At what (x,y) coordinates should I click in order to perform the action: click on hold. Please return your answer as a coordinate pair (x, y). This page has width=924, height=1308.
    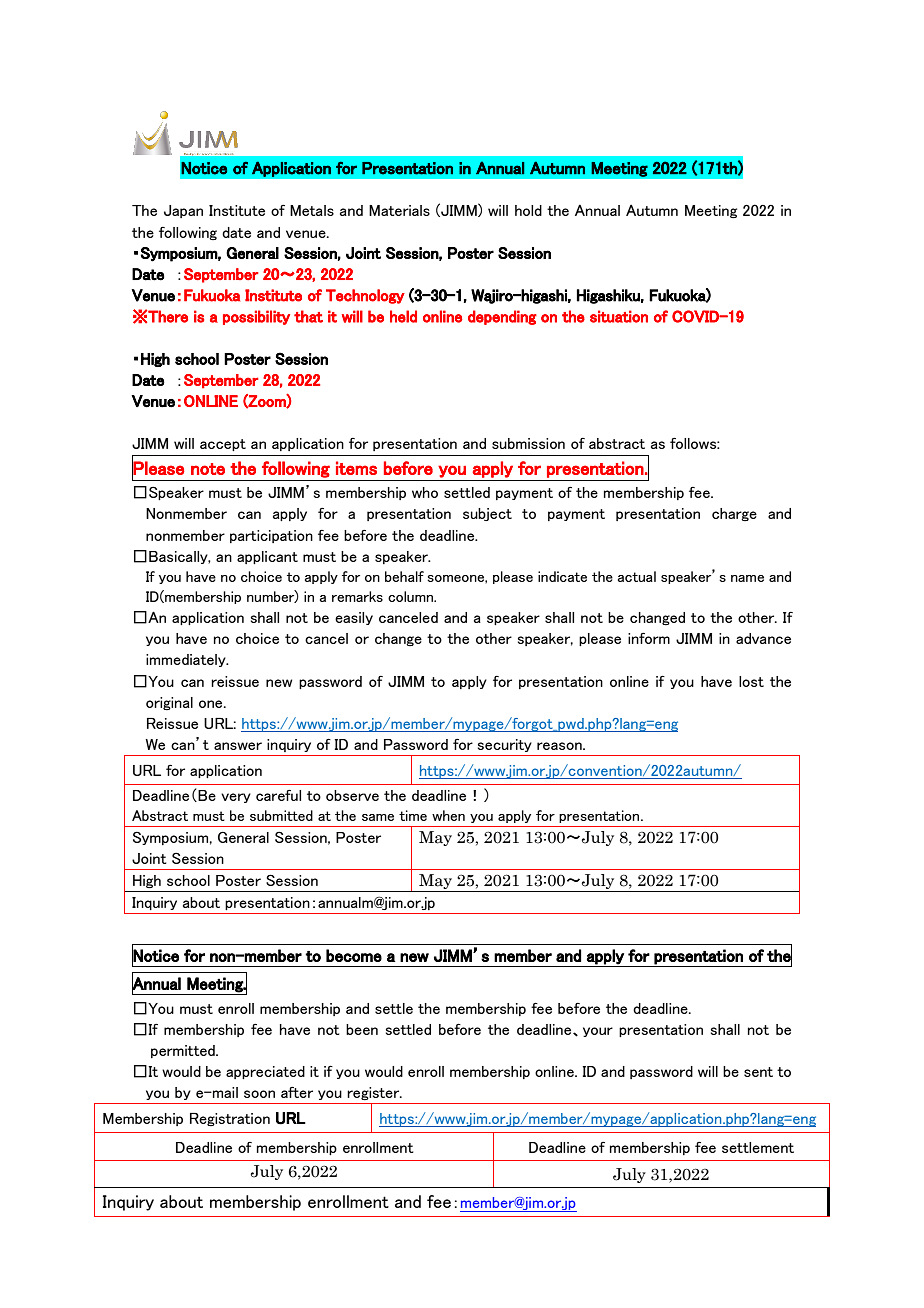
    Looking at the image, I should click on (528, 210).
